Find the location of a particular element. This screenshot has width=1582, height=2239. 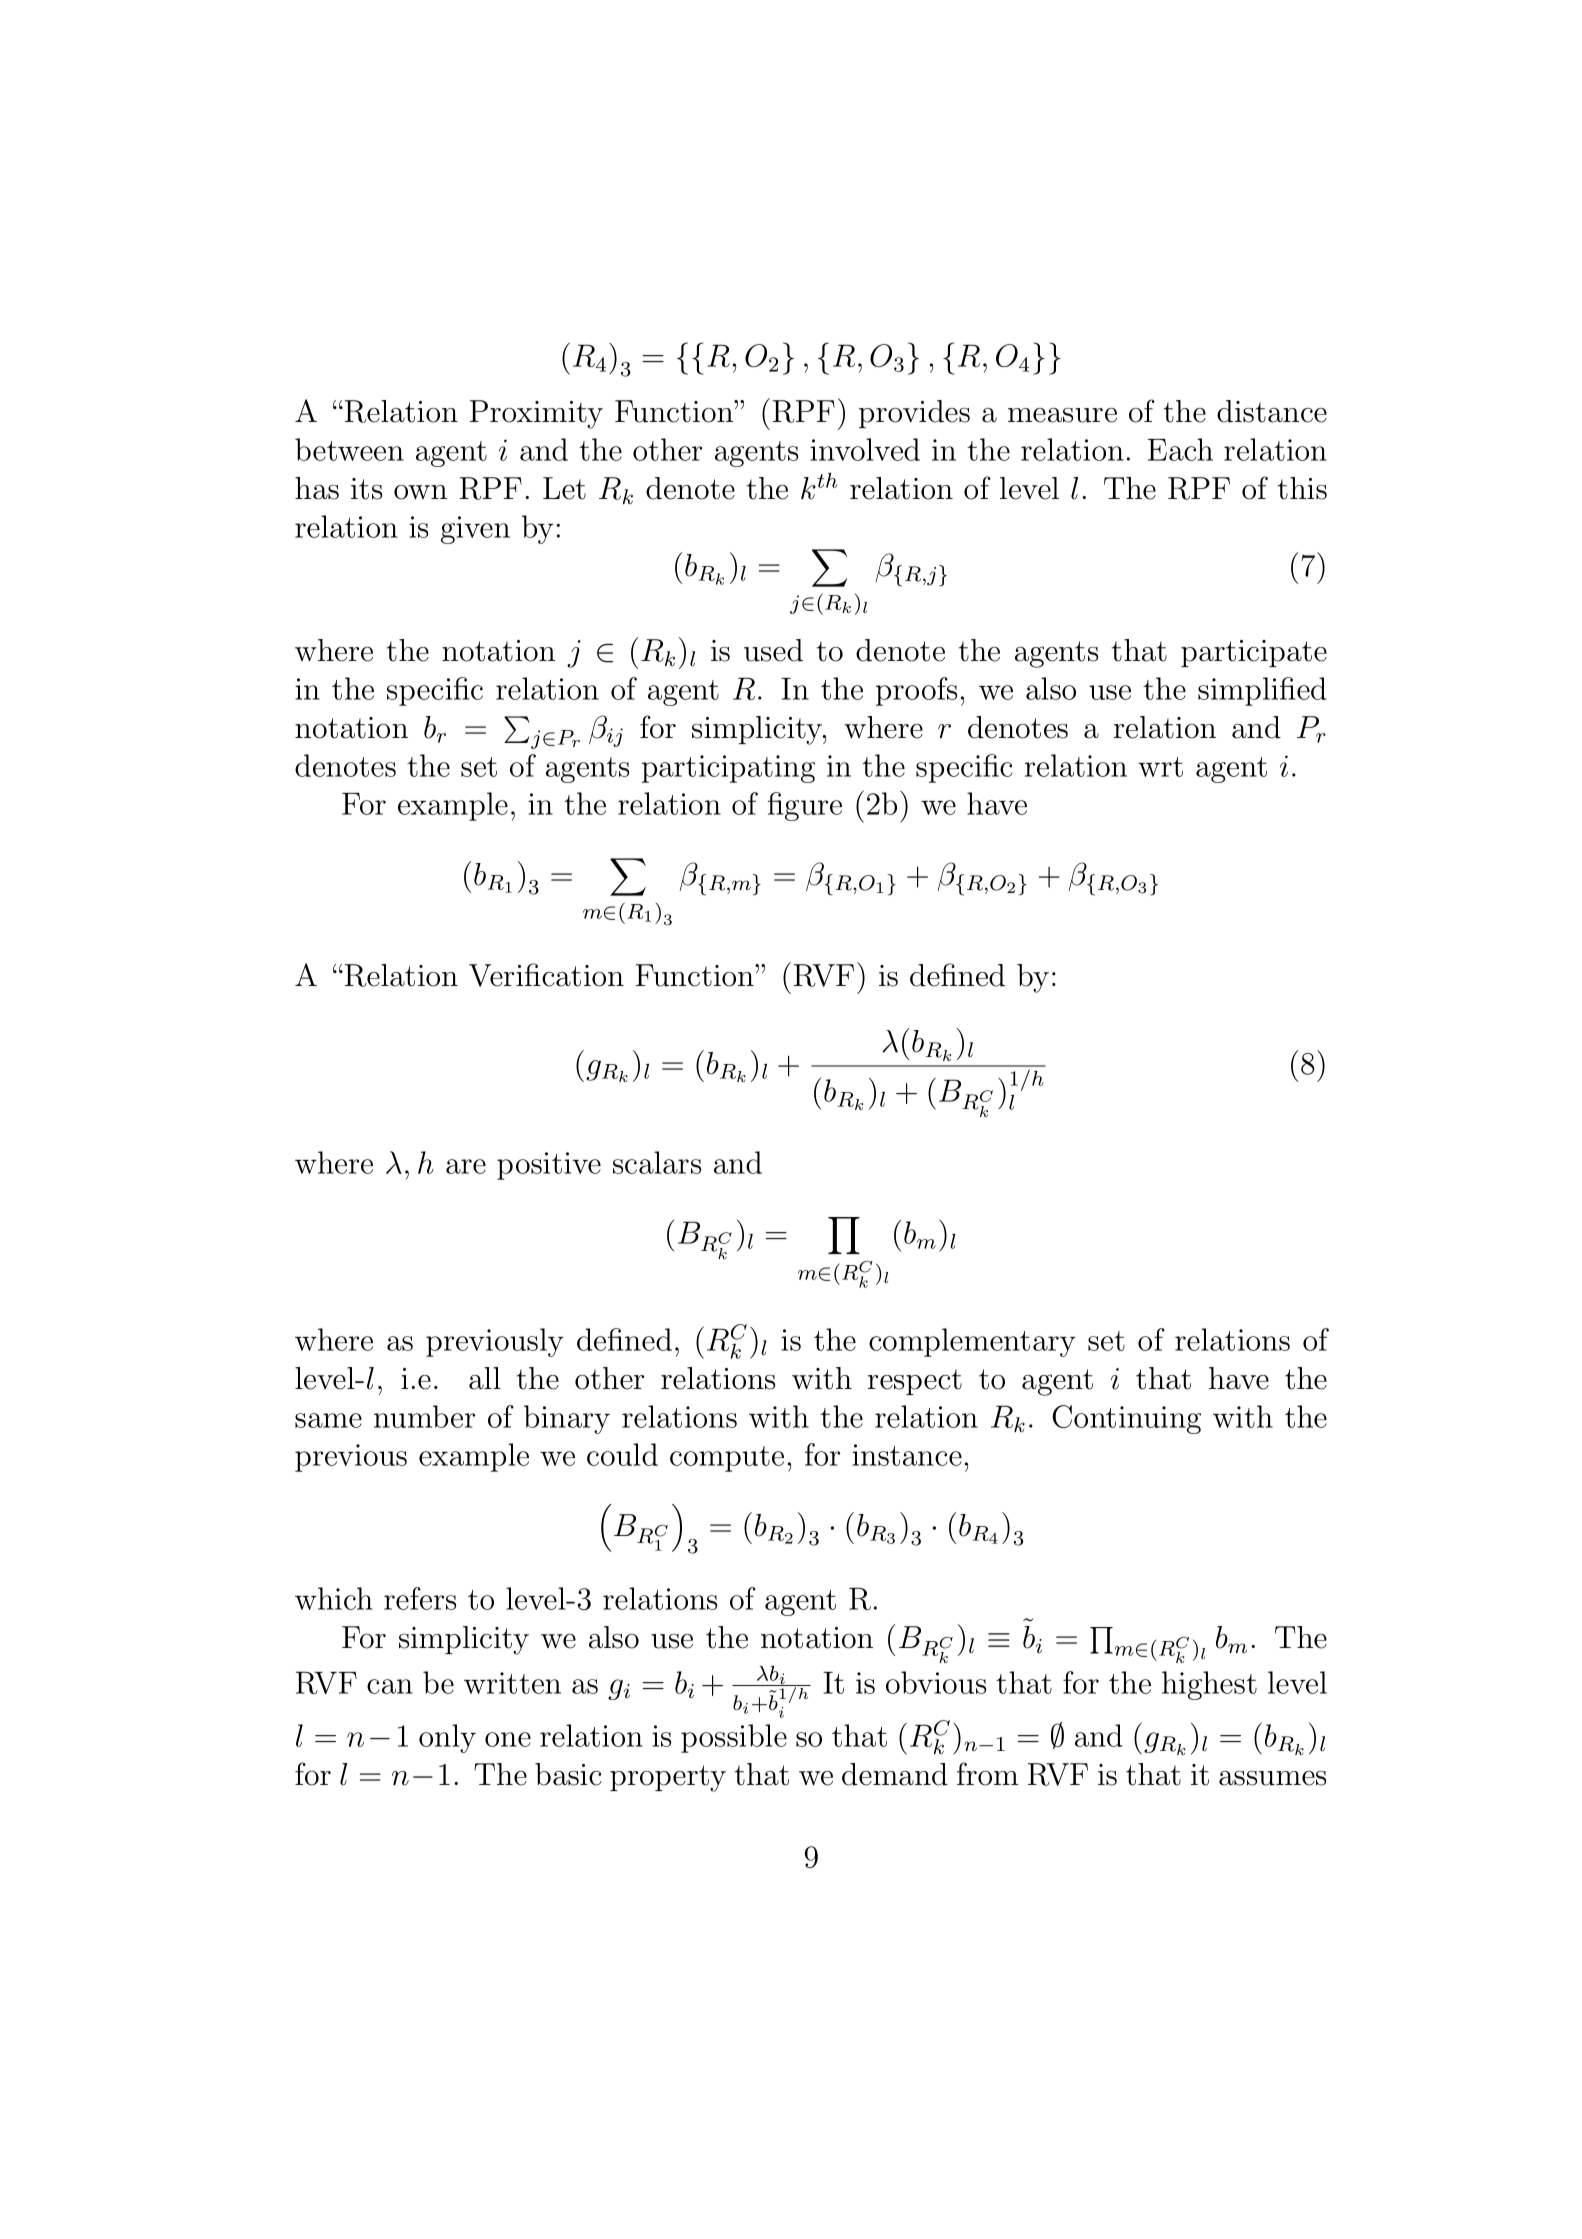

own is located at coordinates (420, 492).
